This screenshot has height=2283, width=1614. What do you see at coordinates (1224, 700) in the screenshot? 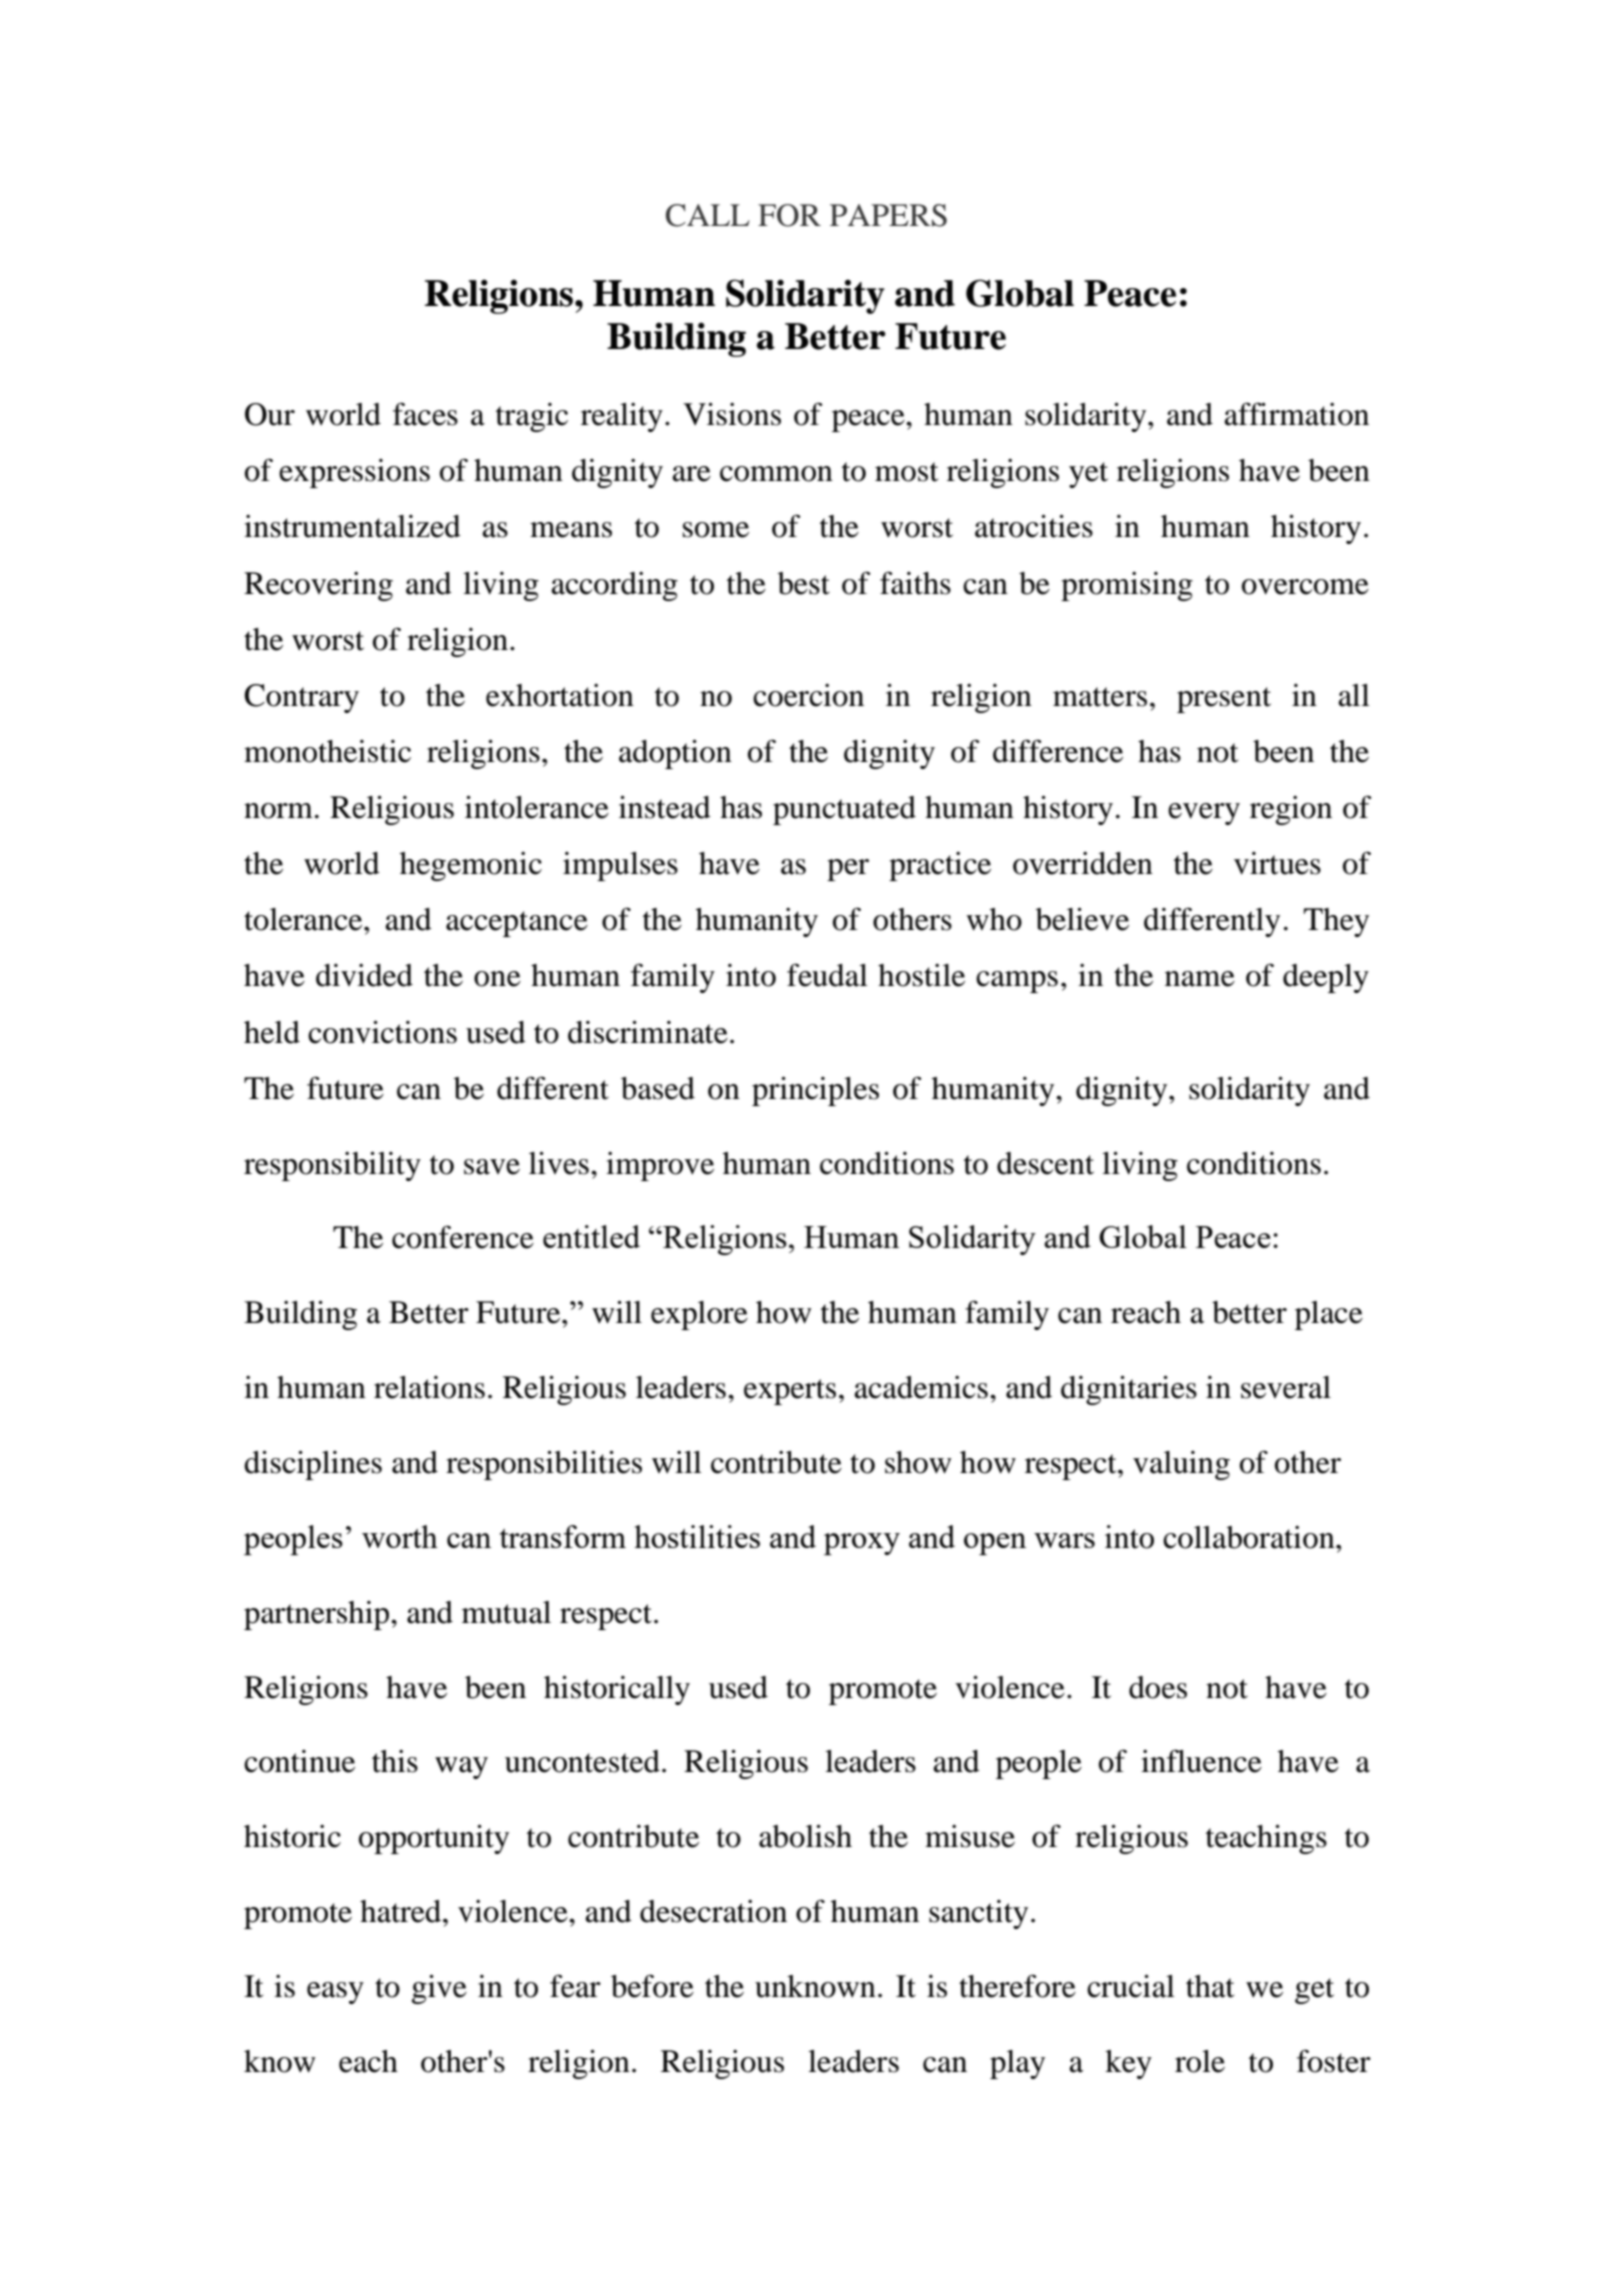
I see `present` at bounding box center [1224, 700].
